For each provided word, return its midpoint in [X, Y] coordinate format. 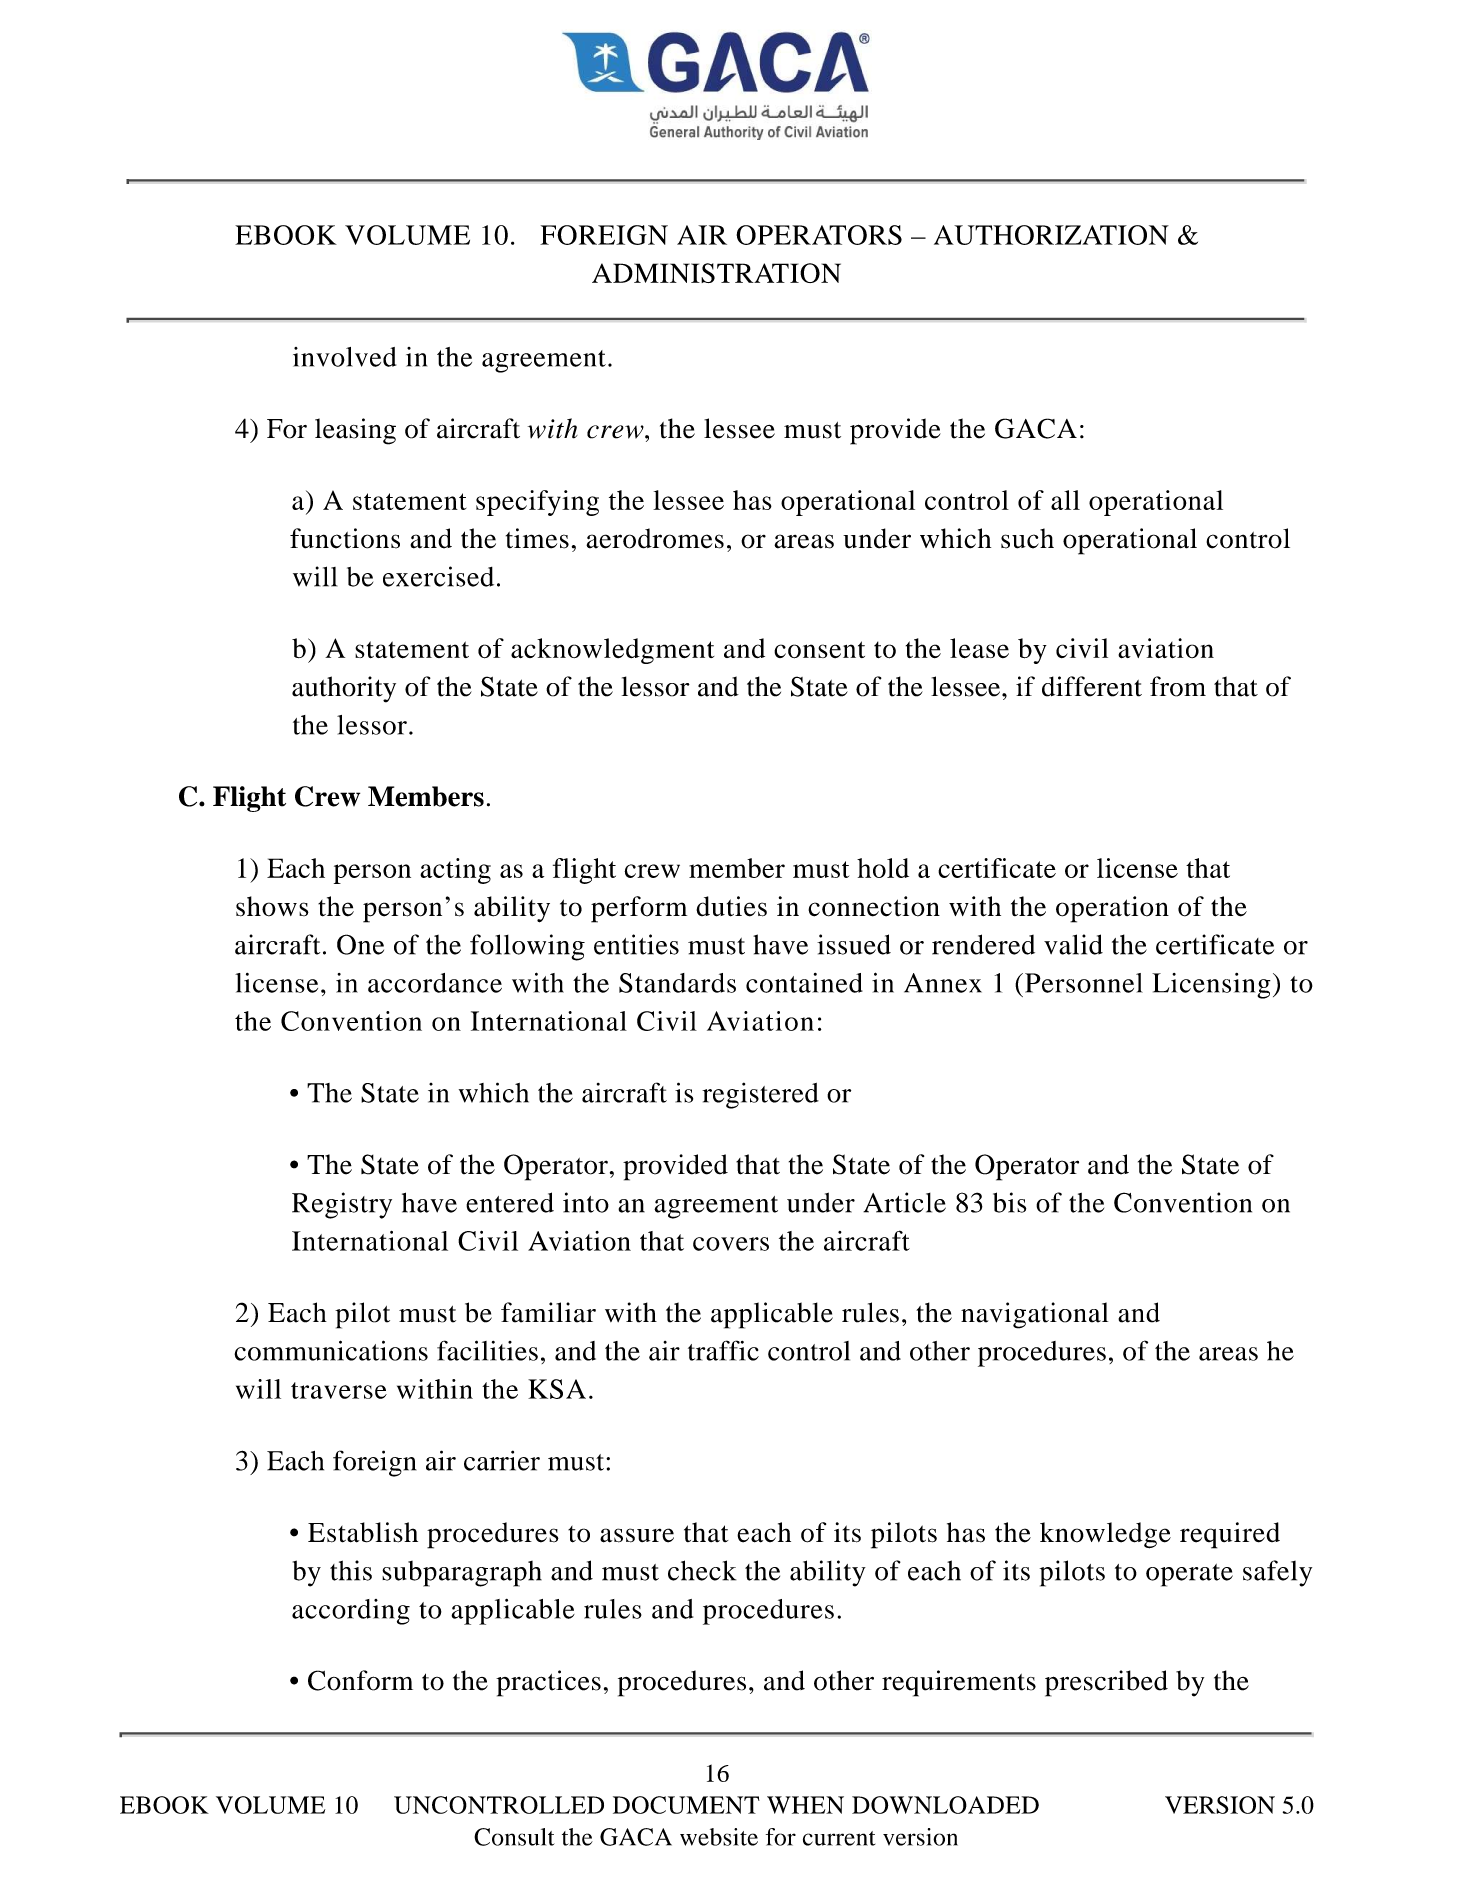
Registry [342, 1205]
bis [1009, 1202]
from [1178, 686]
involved [344, 357]
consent [819, 650]
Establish [363, 1532]
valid [1073, 944]
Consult [514, 1837]
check [702, 1570]
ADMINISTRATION [716, 273]
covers [731, 1244]
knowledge [1105, 1535]
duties [731, 906]
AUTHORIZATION [1051, 235]
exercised [438, 576]
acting [455, 871]
